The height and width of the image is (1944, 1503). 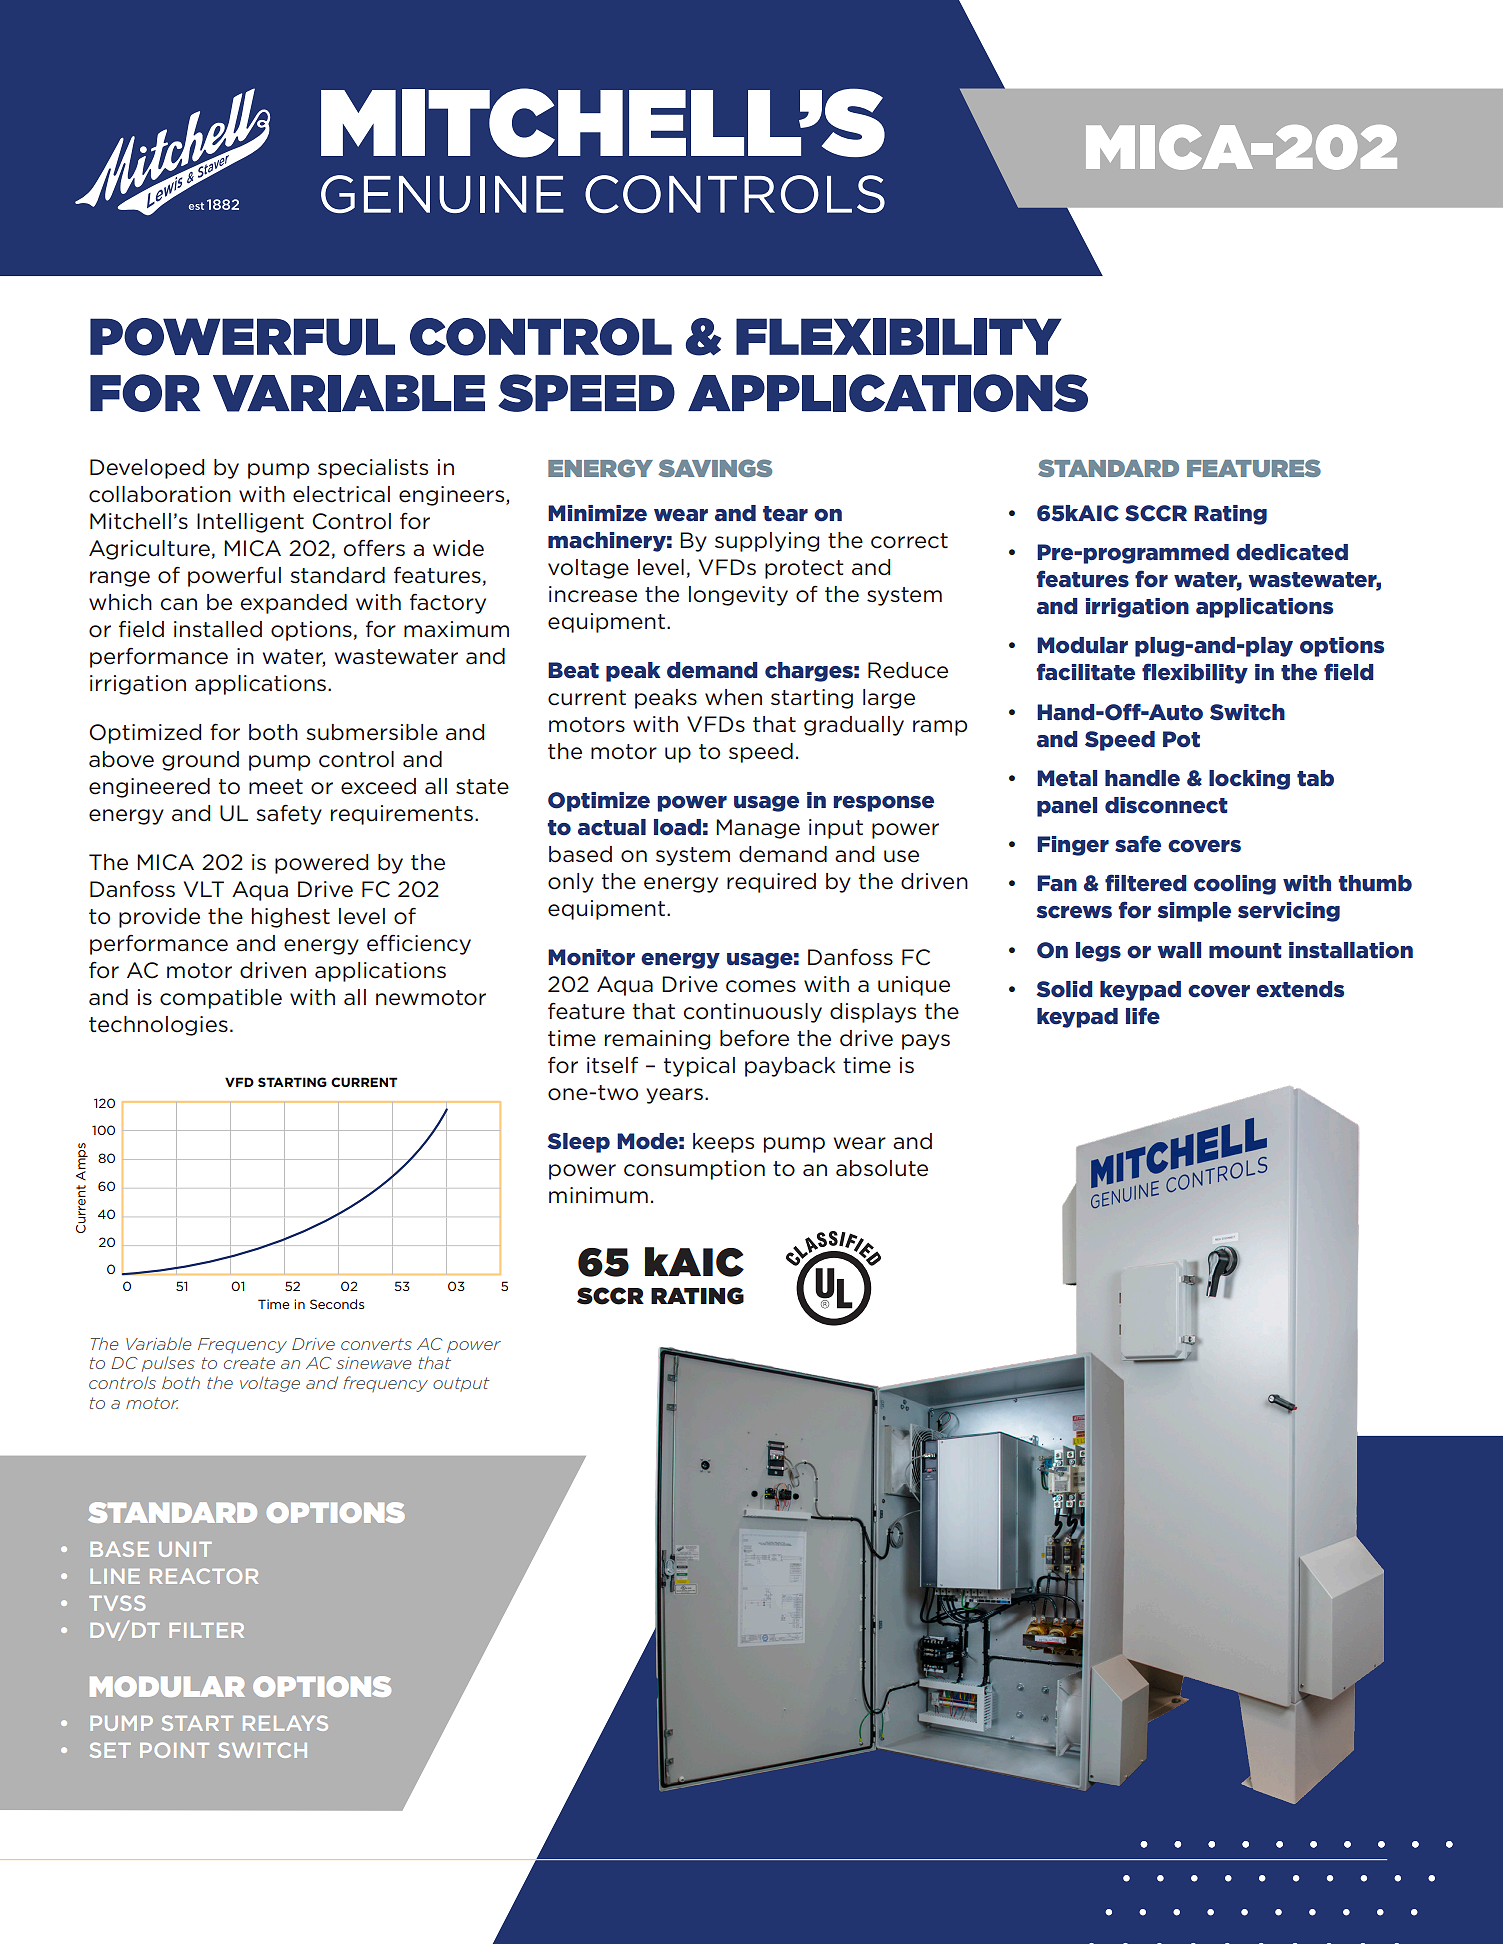 What do you see at coordinates (1143, 1016) in the image?
I see `life` at bounding box center [1143, 1016].
